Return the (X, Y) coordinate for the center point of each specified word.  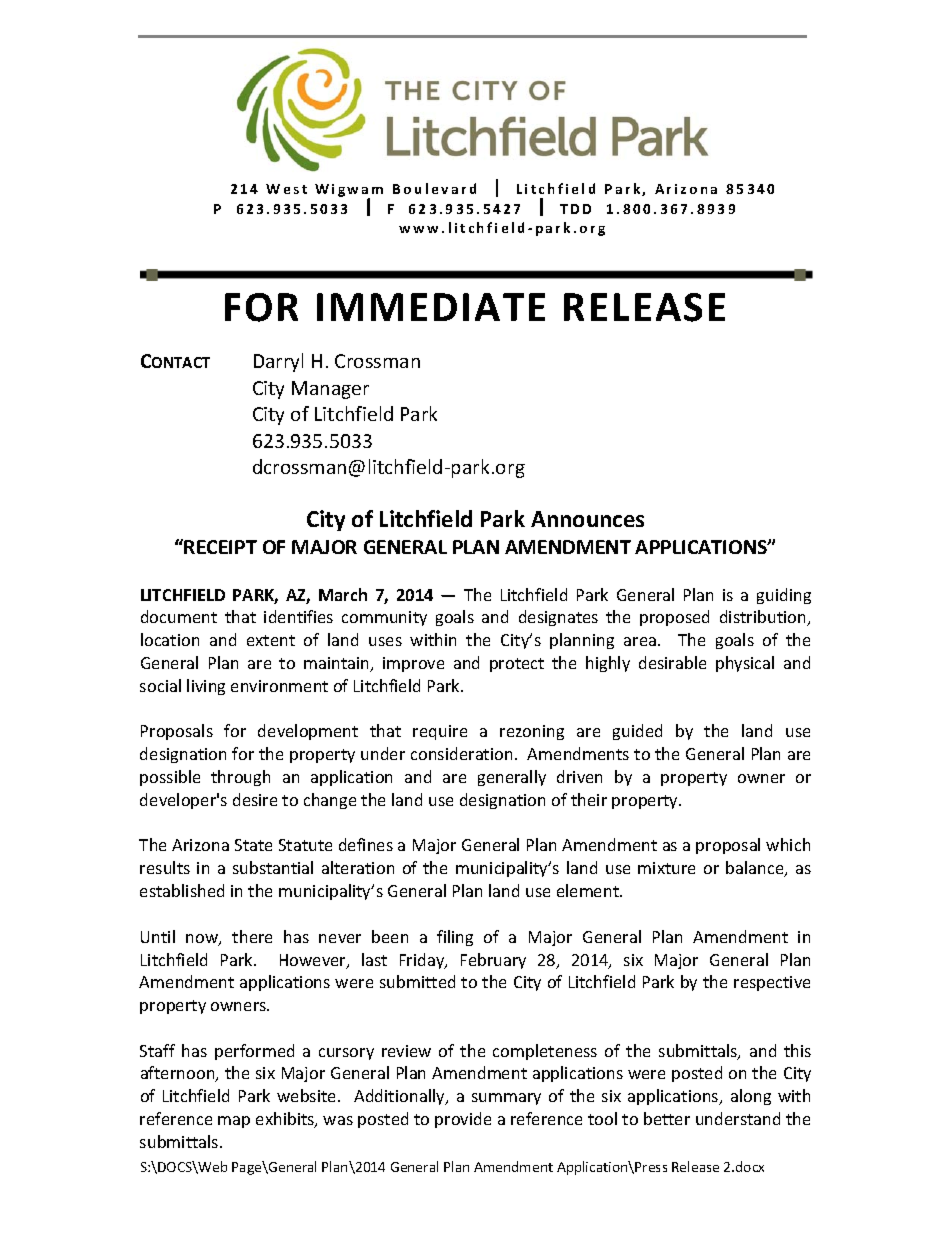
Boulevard (434, 188)
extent (271, 640)
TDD (575, 209)
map (234, 1122)
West (286, 189)
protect (517, 665)
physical (745, 664)
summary (506, 1099)
